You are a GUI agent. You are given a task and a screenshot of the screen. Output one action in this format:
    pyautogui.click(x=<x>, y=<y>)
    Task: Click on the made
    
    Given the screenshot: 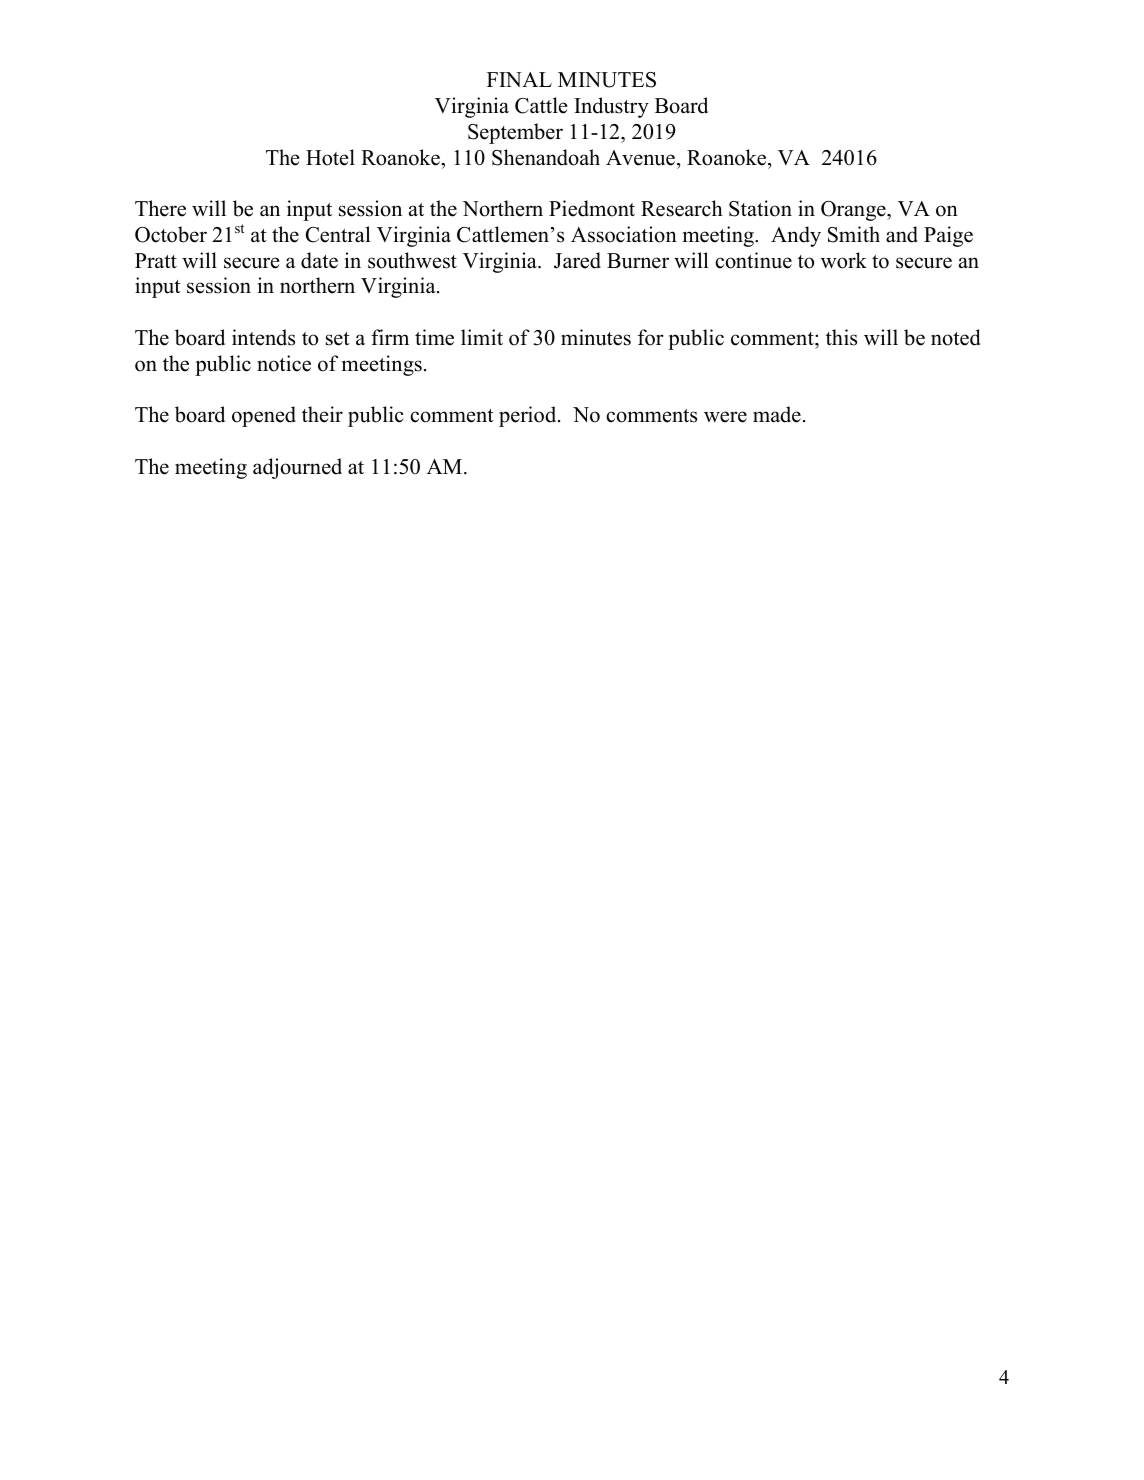 What is the action you would take?
    pyautogui.click(x=777, y=414)
